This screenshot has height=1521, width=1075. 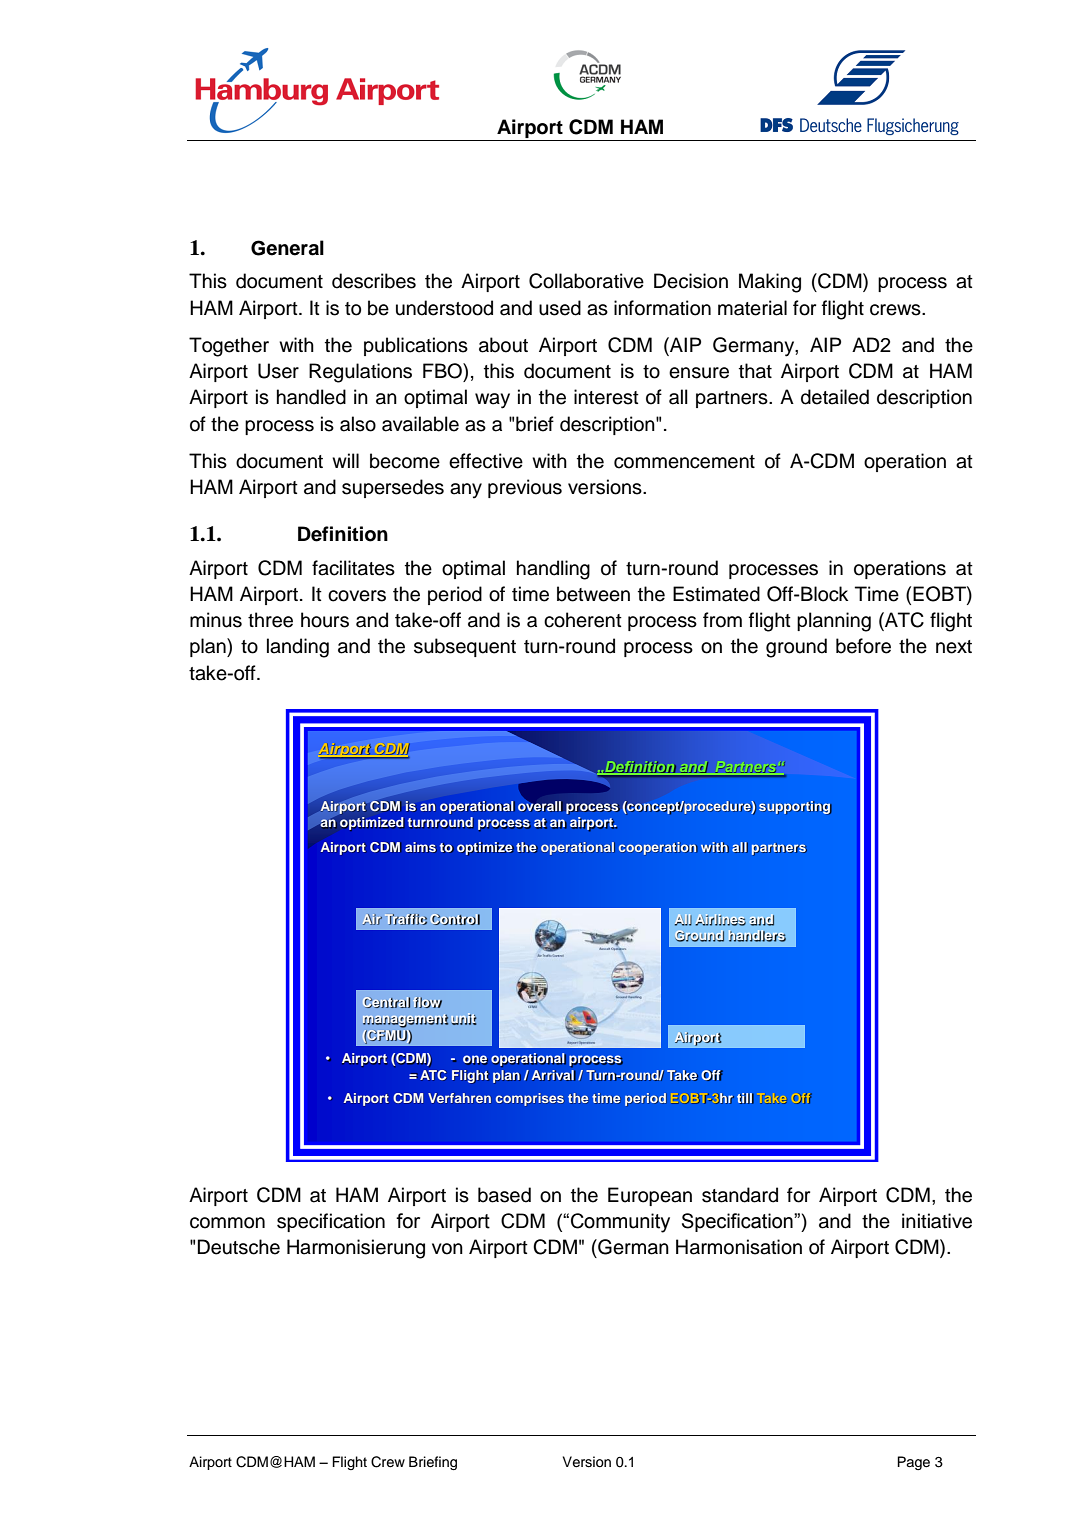 What do you see at coordinates (287, 248) in the screenshot?
I see `General` at bounding box center [287, 248].
